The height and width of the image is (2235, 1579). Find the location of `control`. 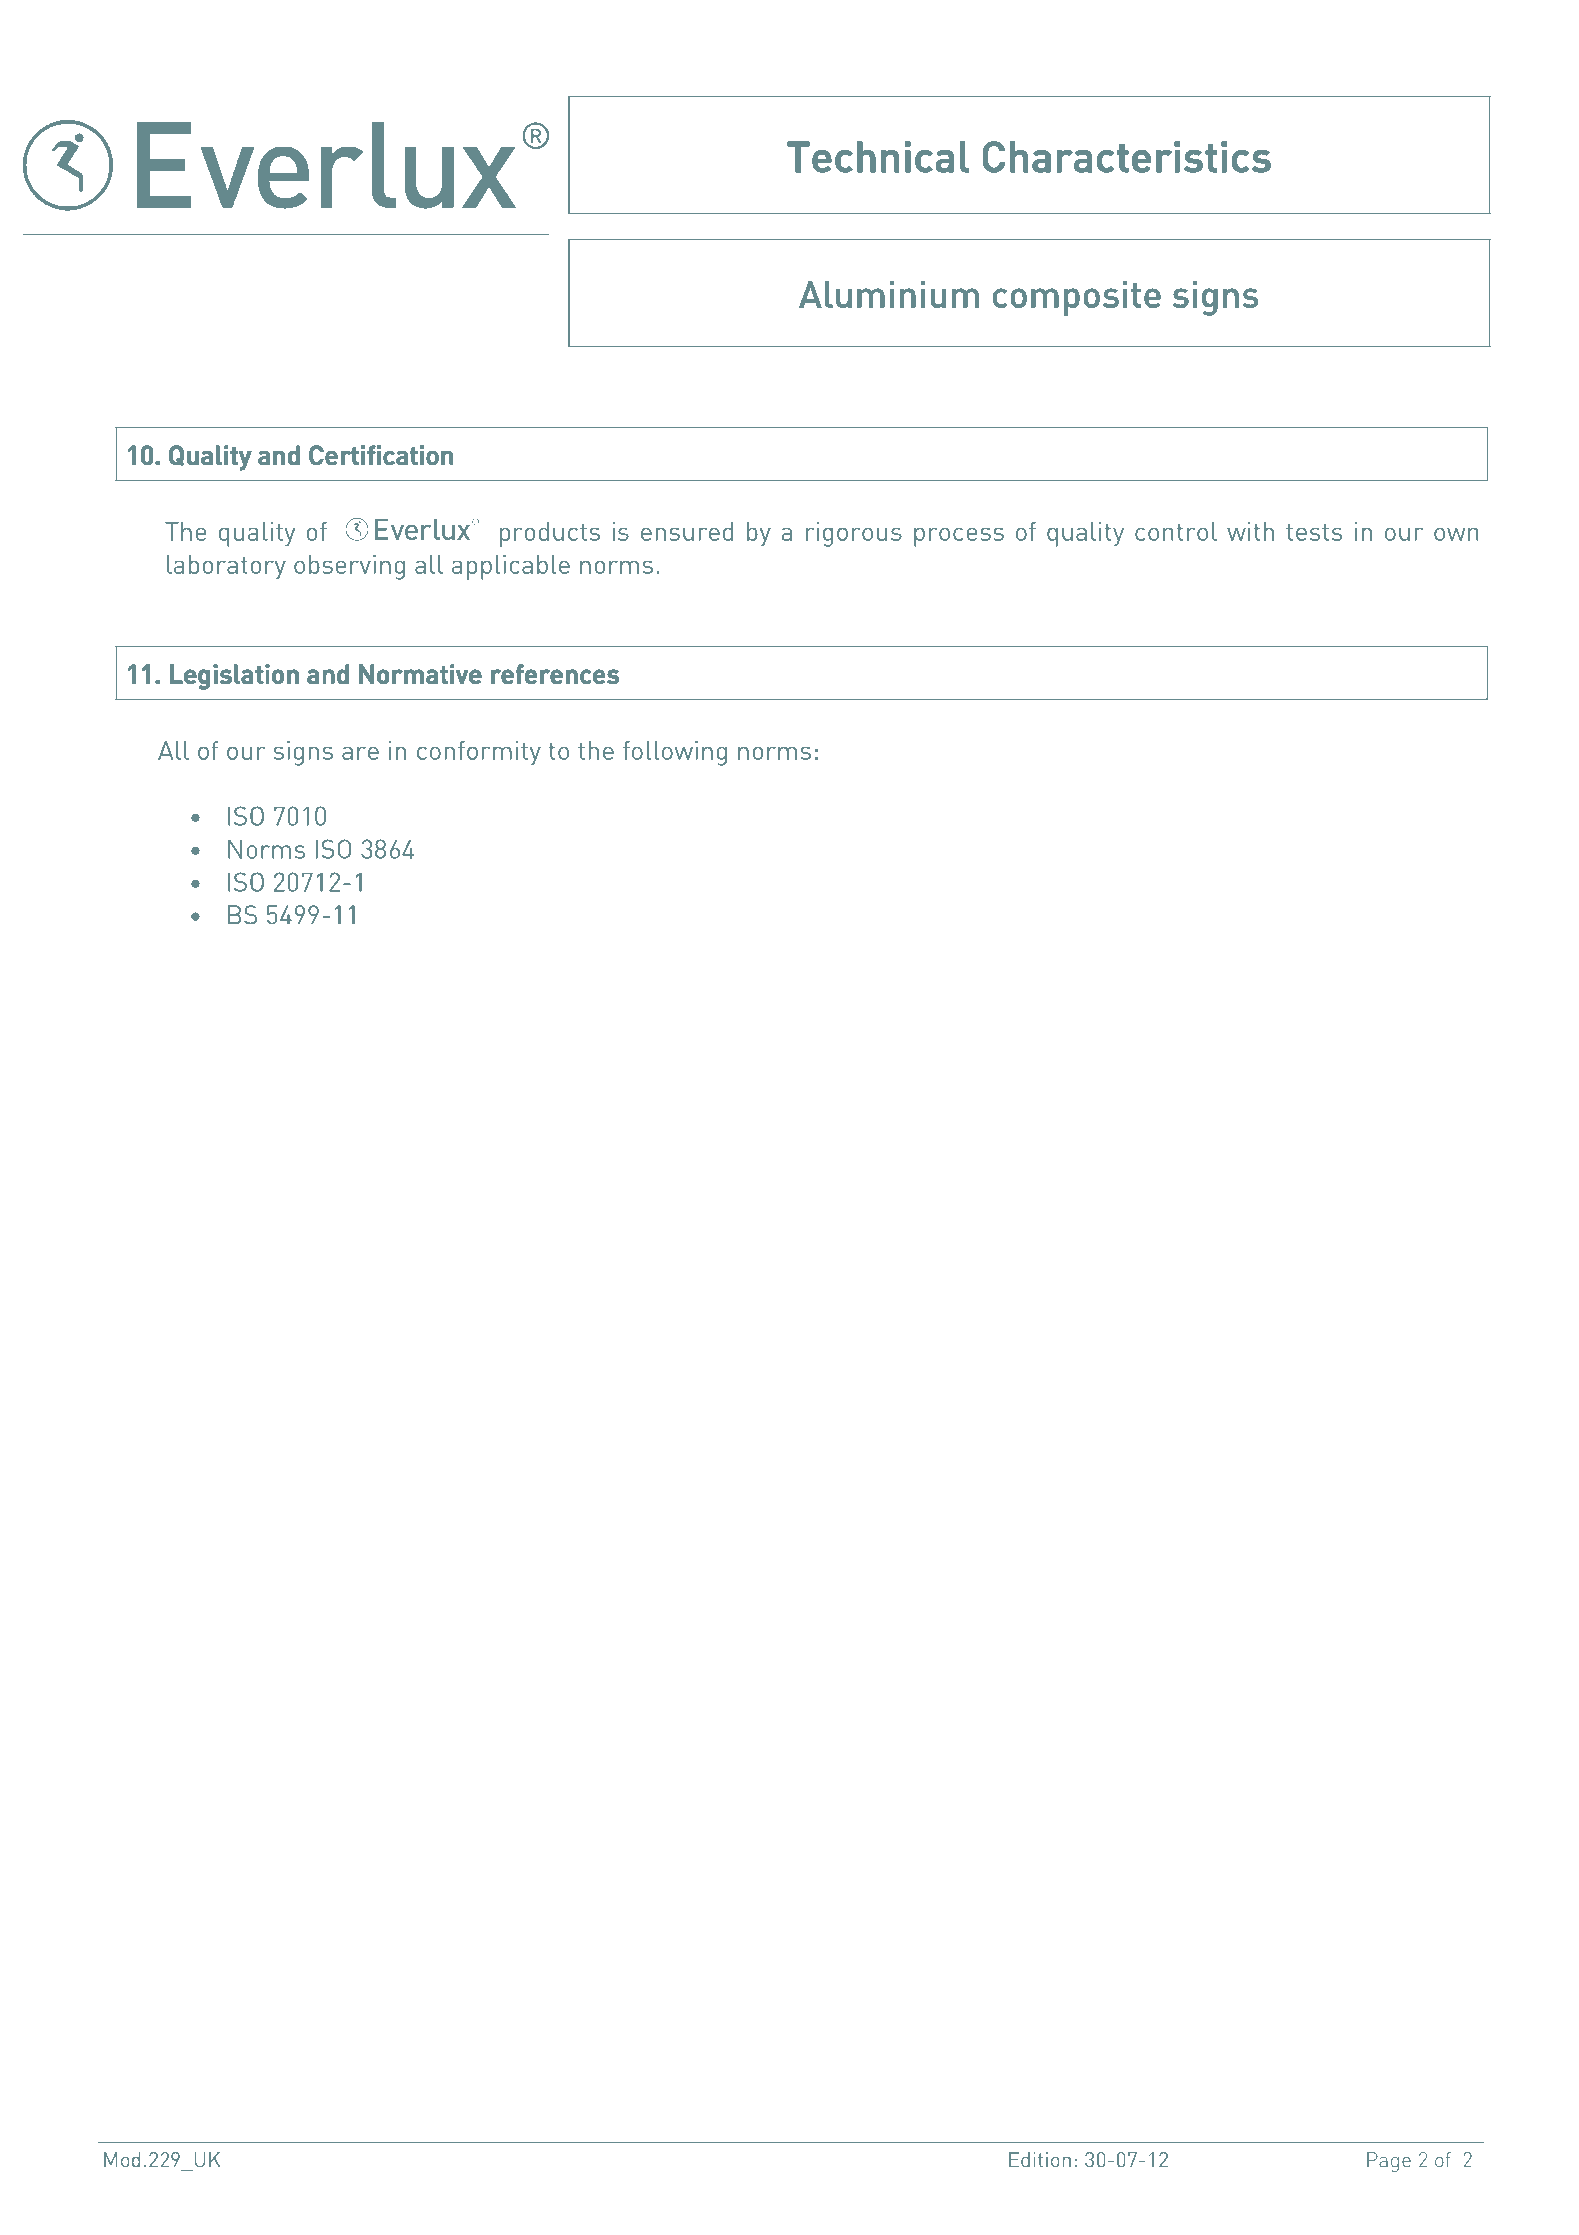

control is located at coordinates (1176, 531).
